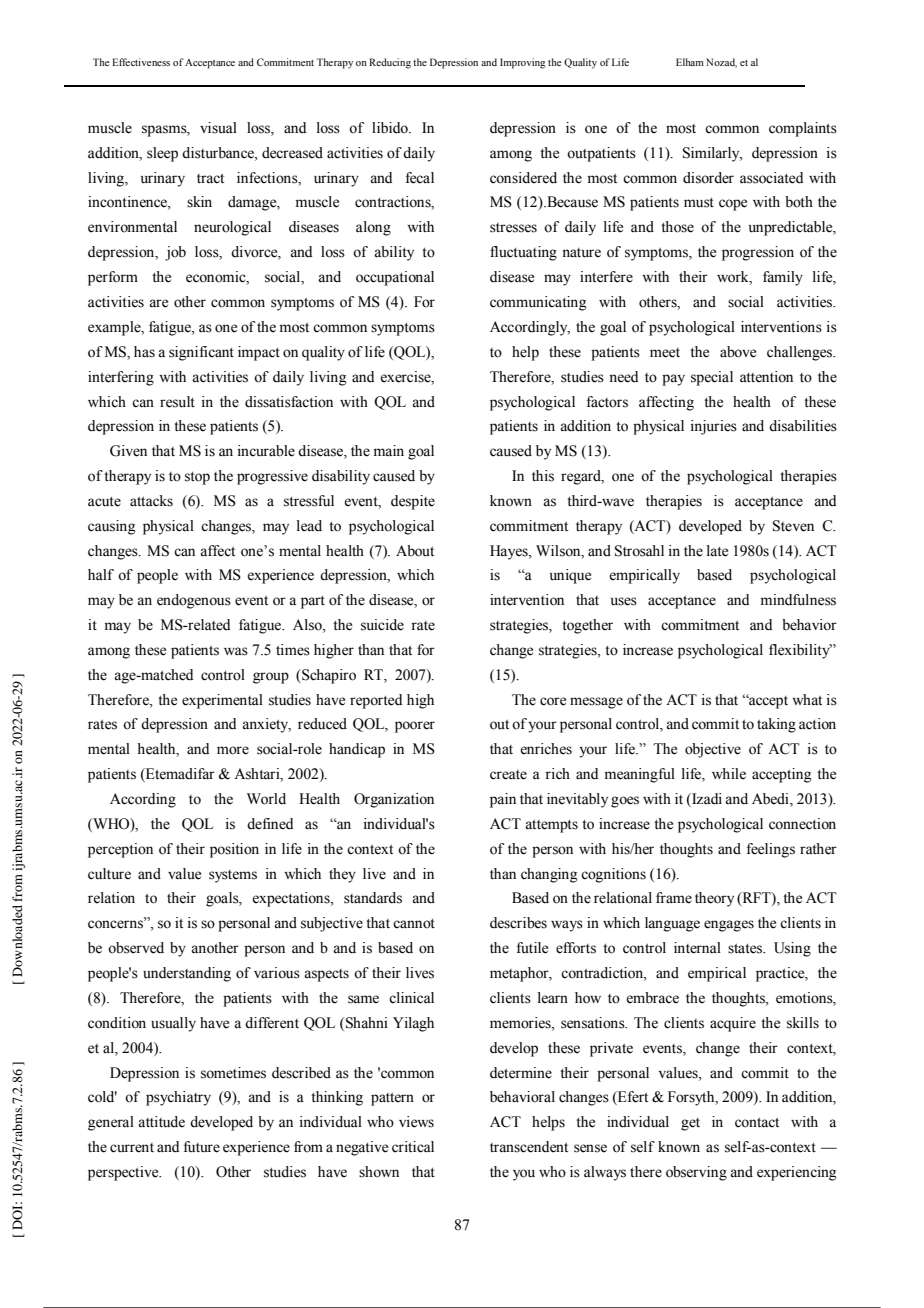 This page has width=924, height=1308. I want to click on Improving, so click(522, 63).
